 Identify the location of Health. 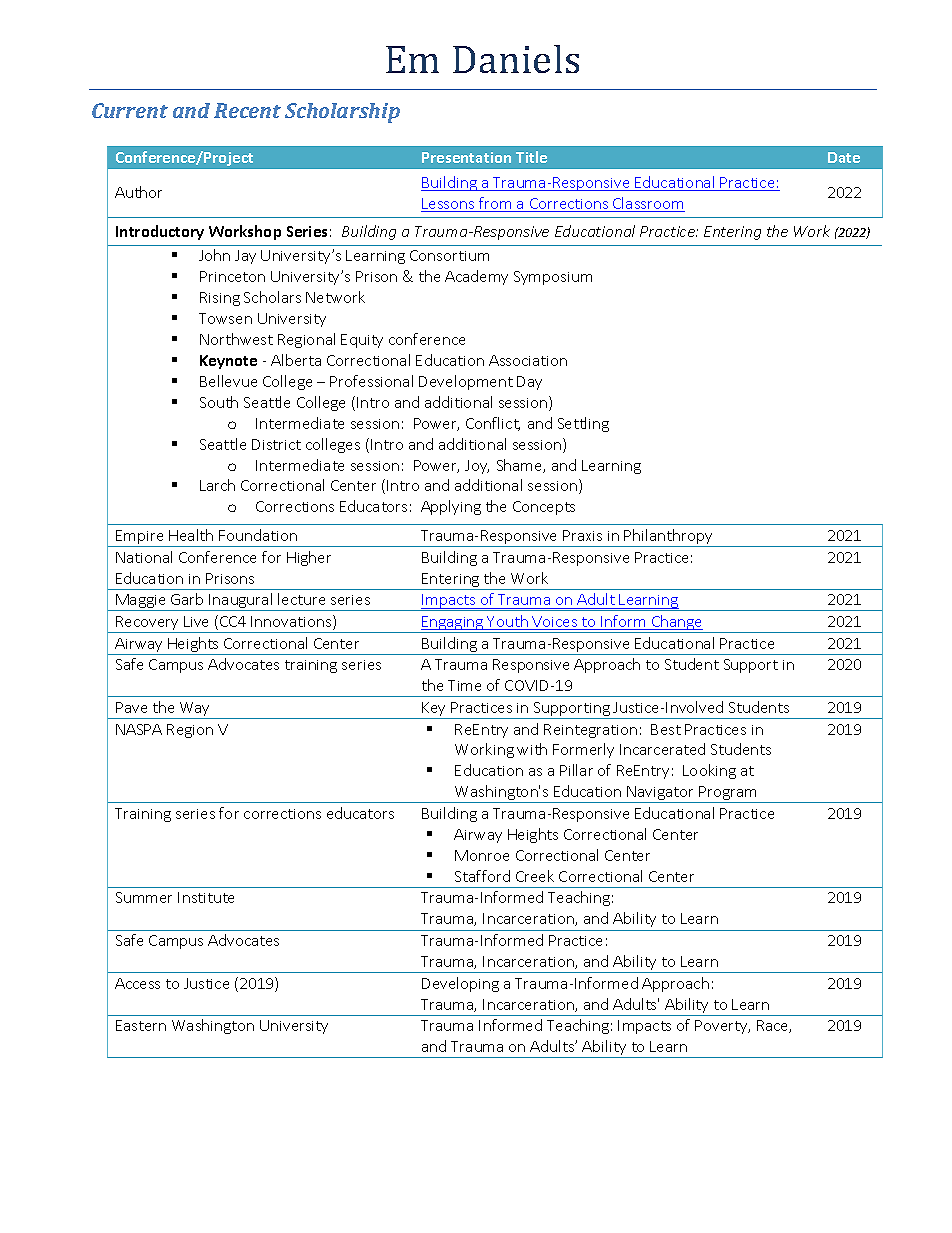
(191, 535).
